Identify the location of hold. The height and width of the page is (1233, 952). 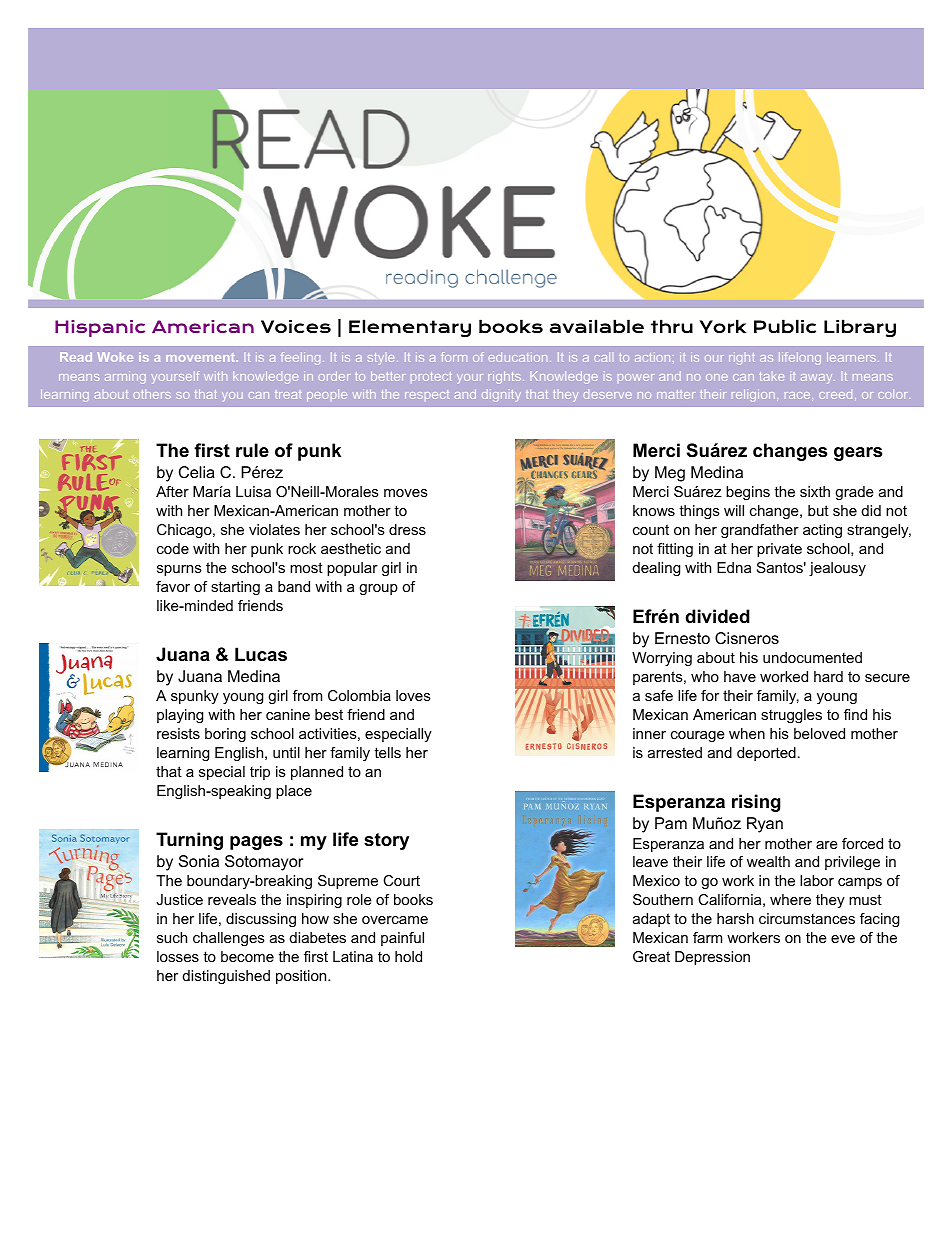
(408, 956).
